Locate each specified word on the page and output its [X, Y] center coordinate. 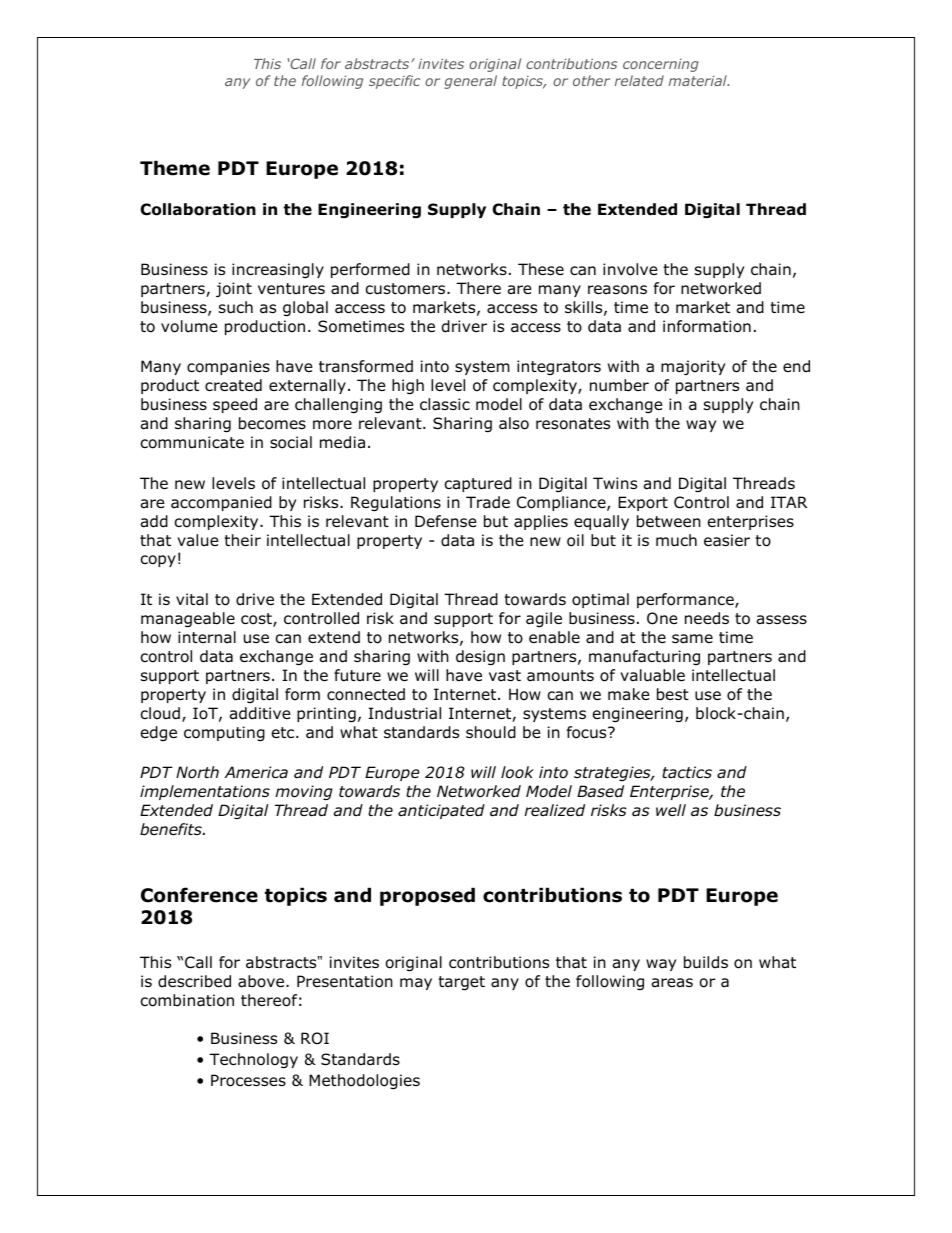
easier [727, 540]
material [699, 80]
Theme [175, 168]
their [242, 540]
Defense [446, 521]
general [470, 82]
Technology [253, 1060]
